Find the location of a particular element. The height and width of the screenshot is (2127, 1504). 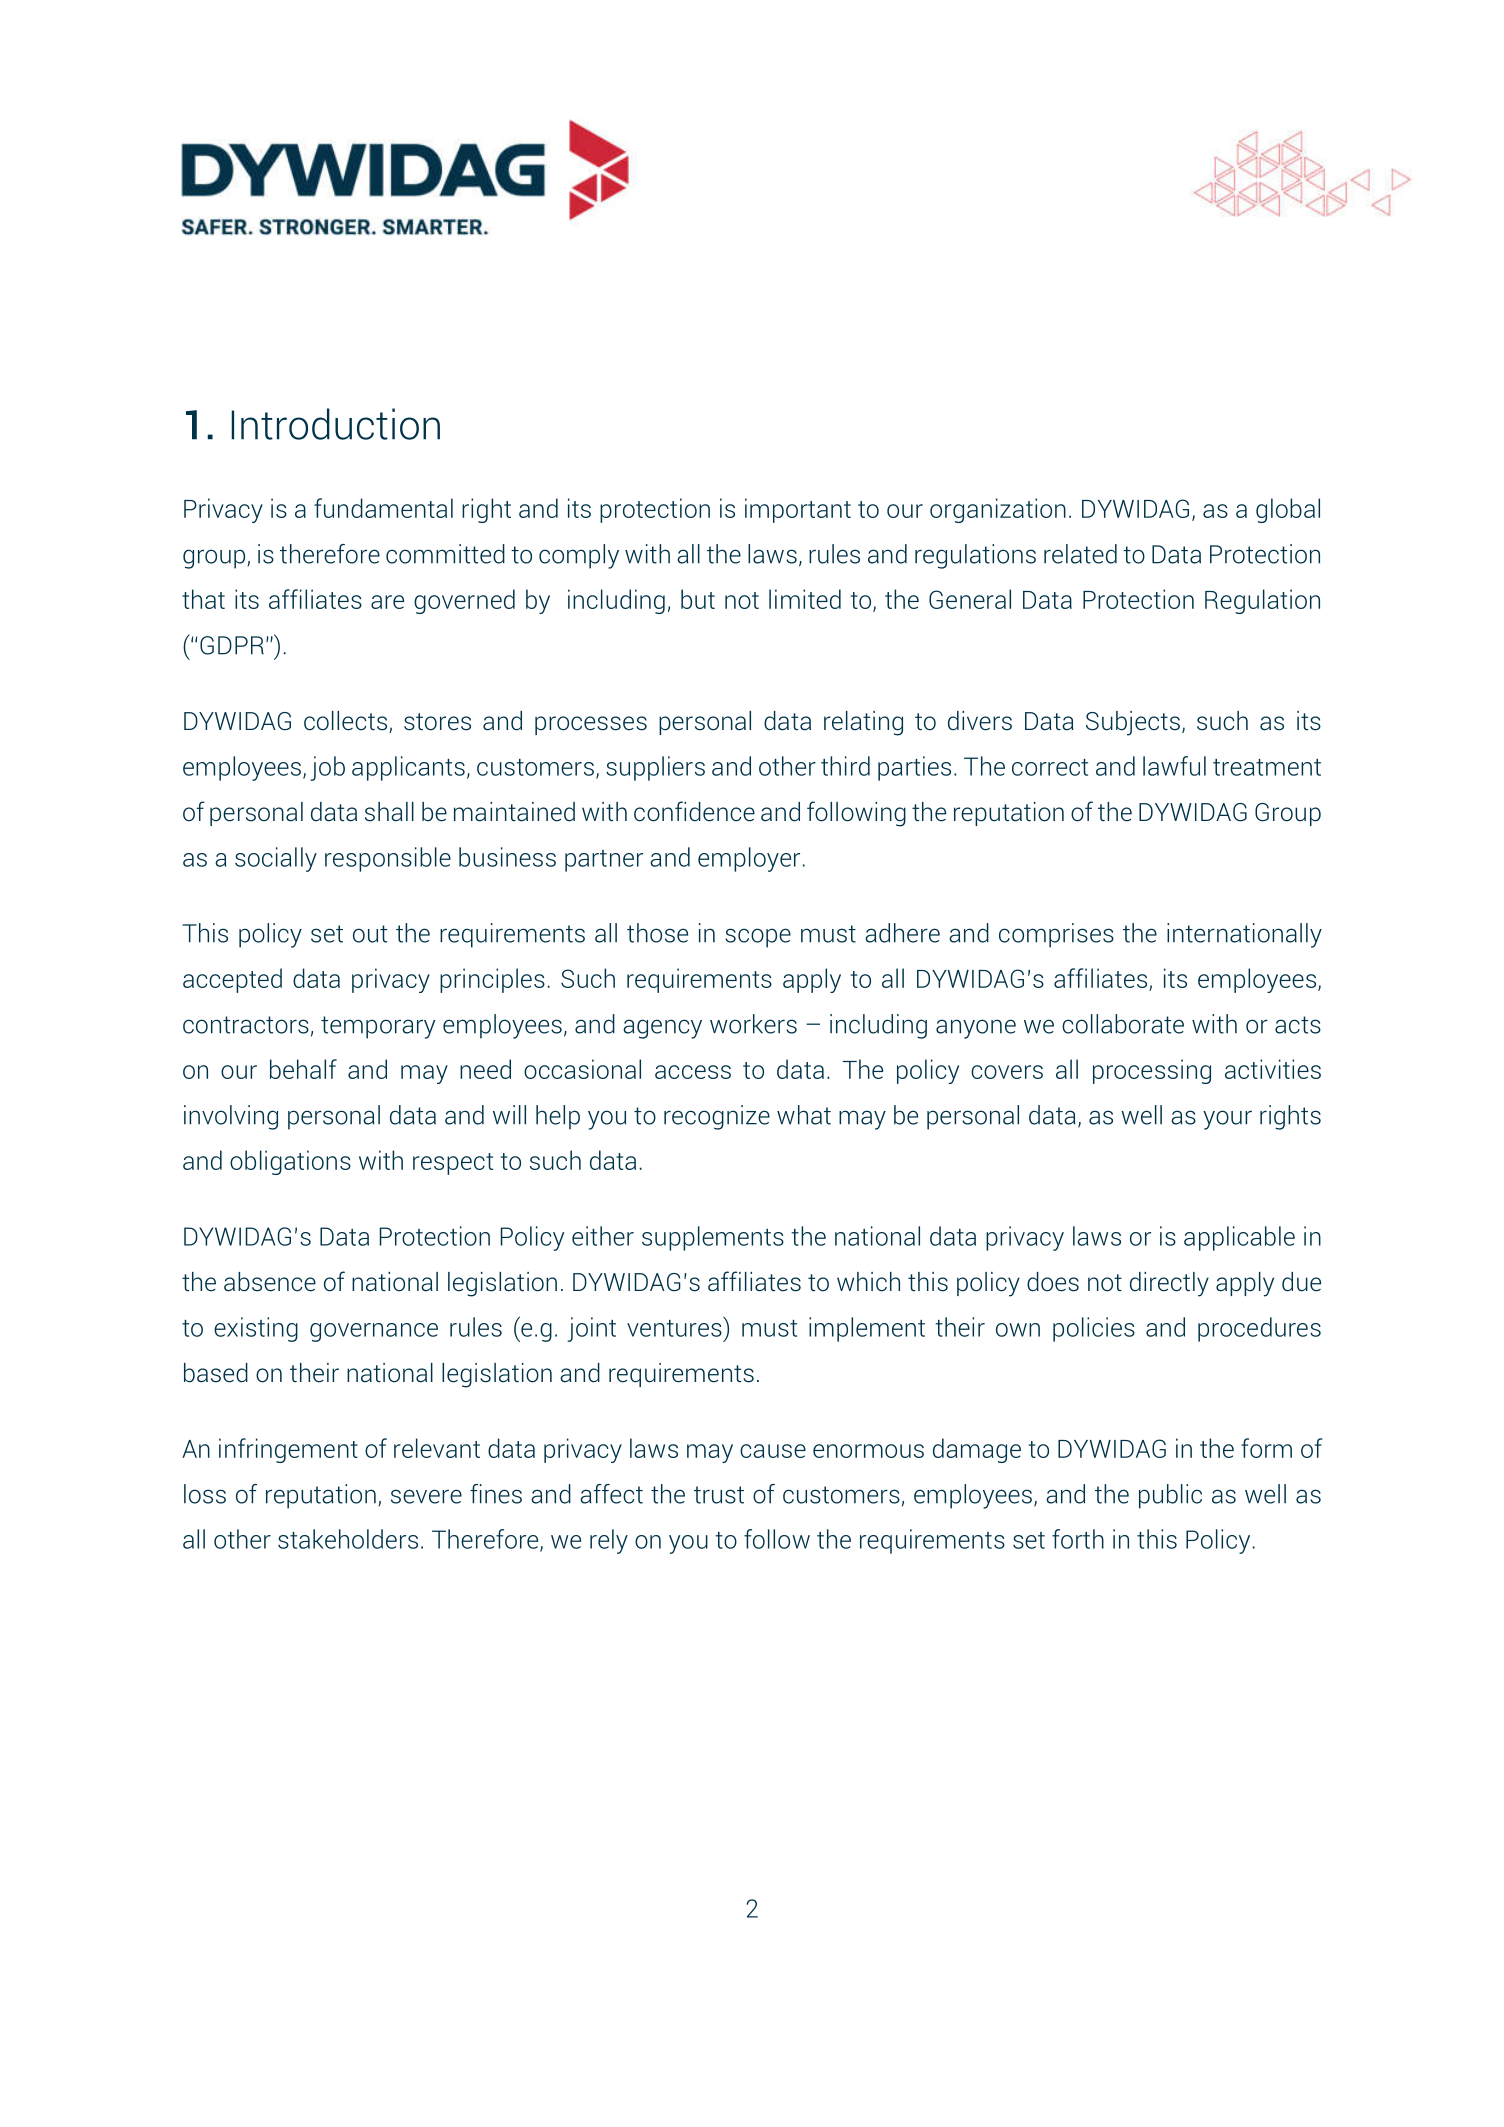

Introduction is located at coordinates (335, 424).
